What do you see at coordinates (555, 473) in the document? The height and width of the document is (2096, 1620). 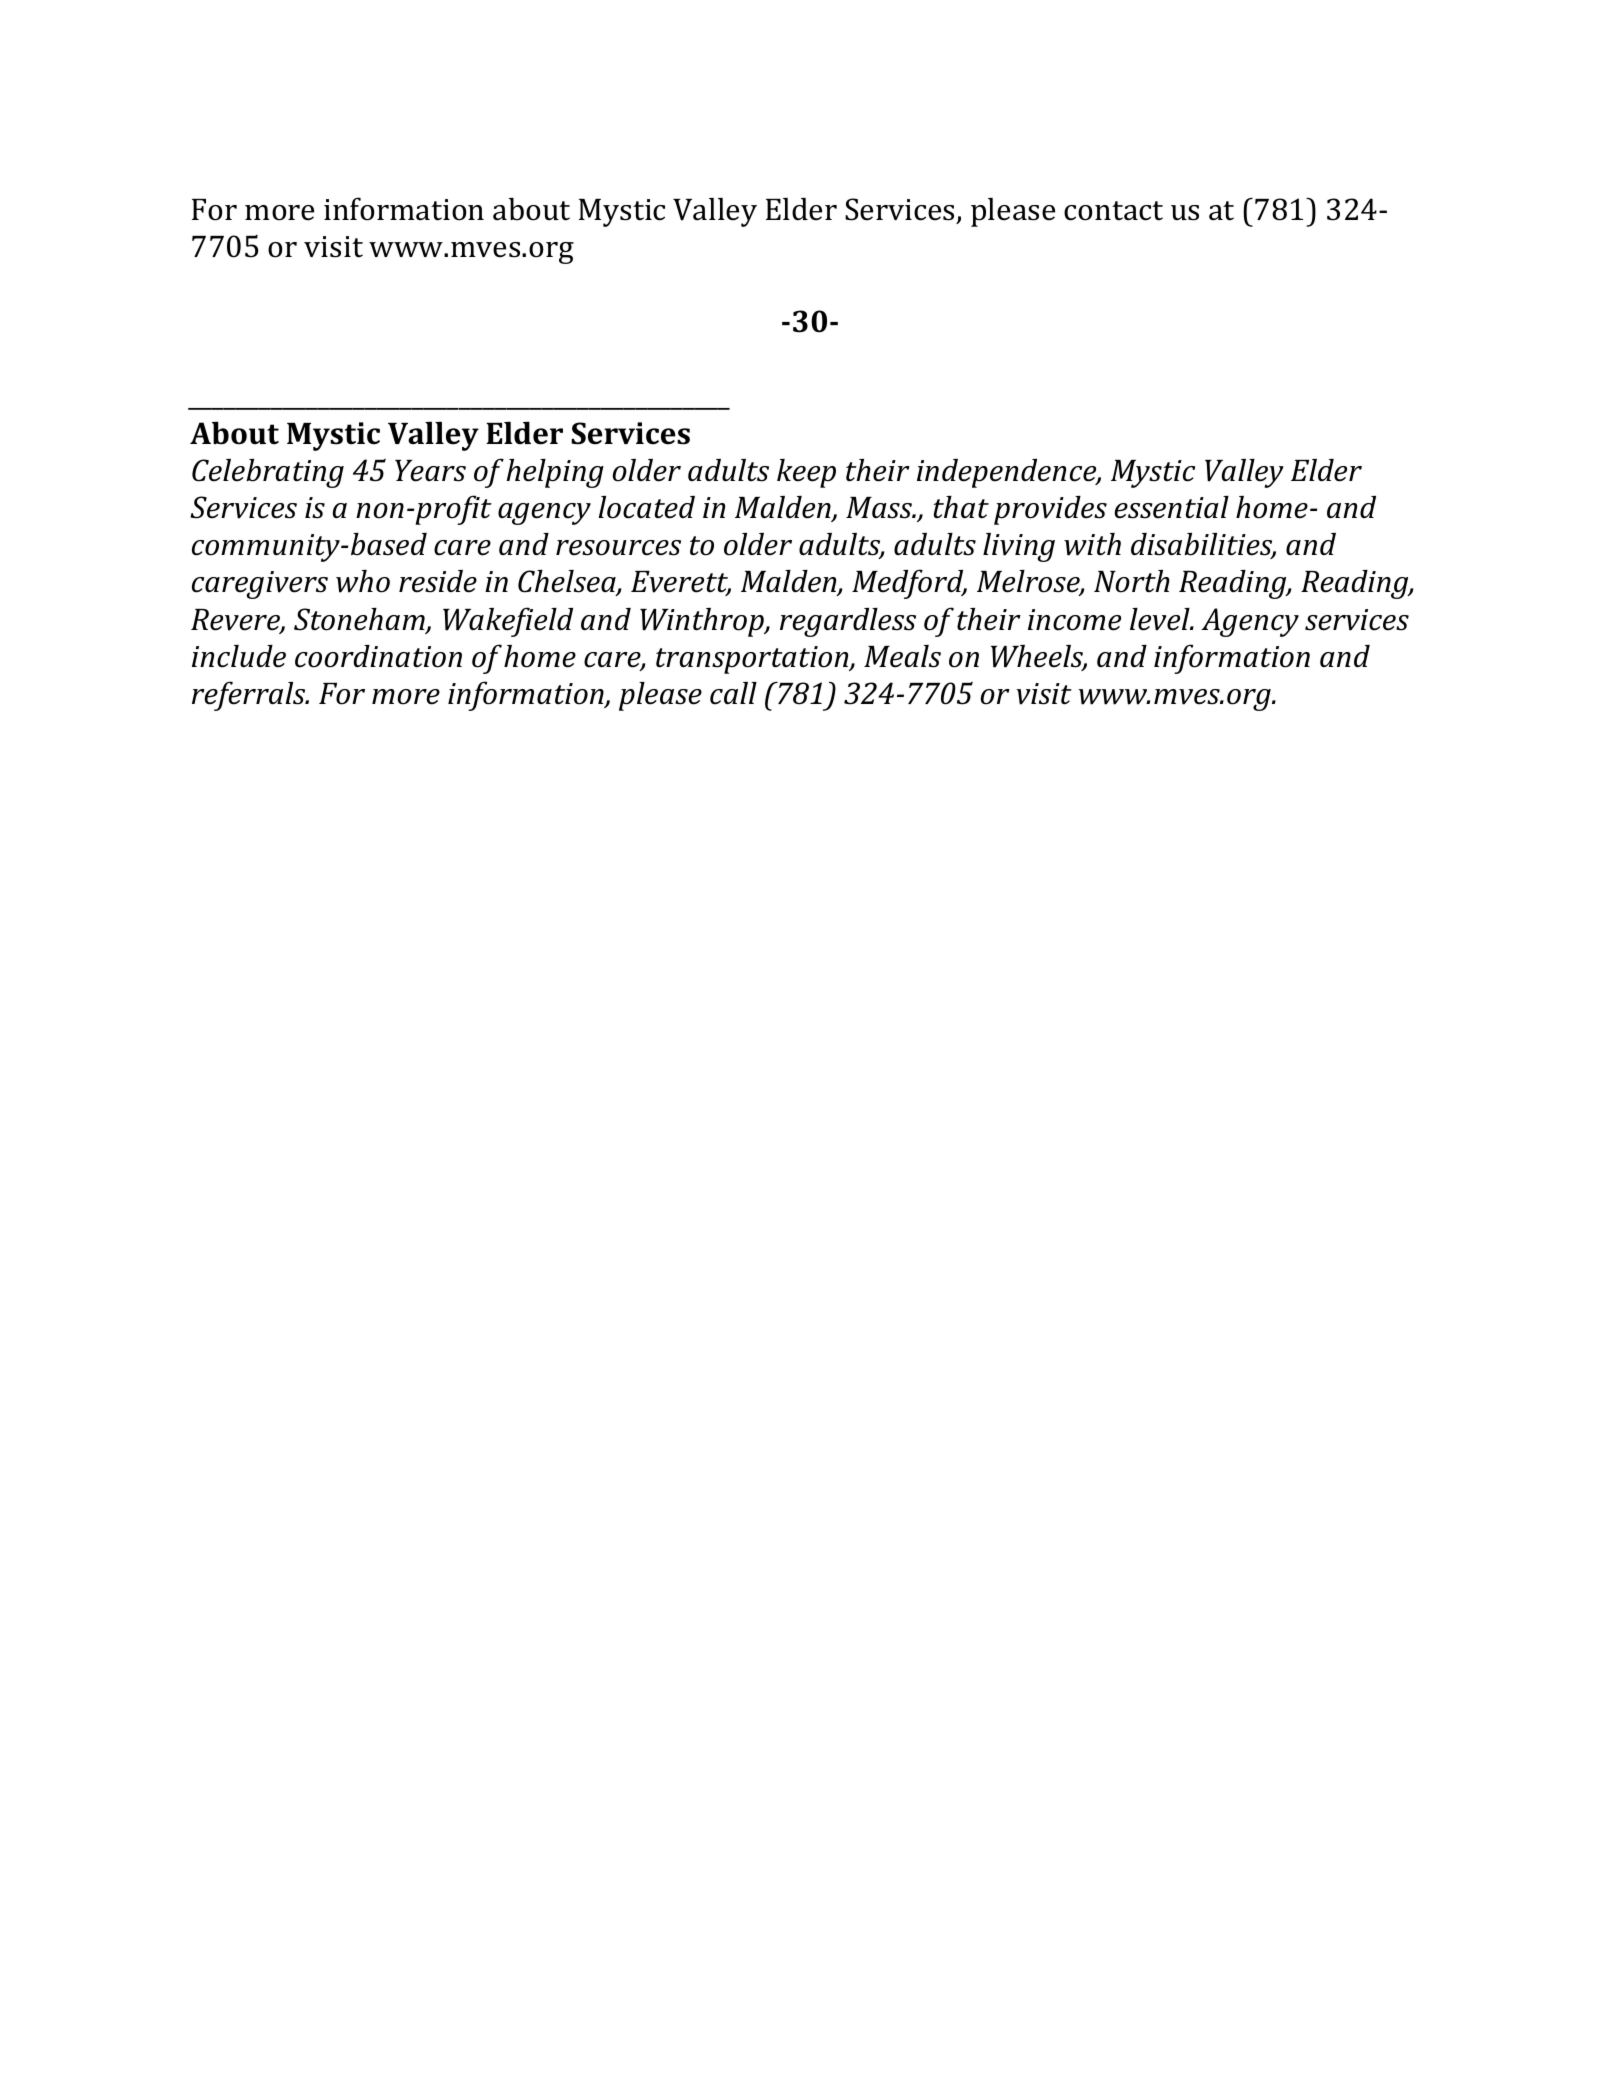 I see `helping` at bounding box center [555, 473].
